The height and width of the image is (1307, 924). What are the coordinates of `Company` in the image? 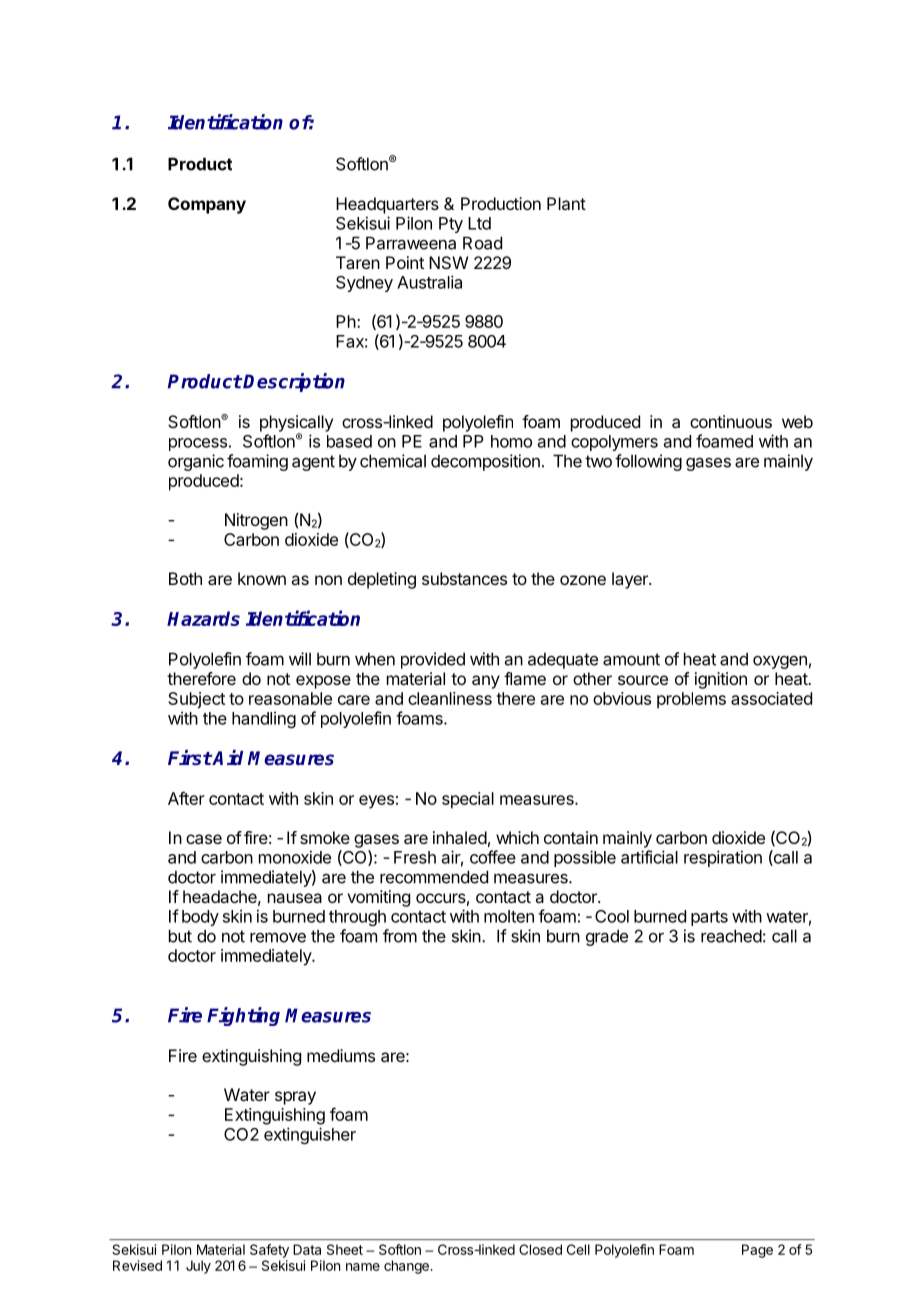 It's located at (207, 205).
